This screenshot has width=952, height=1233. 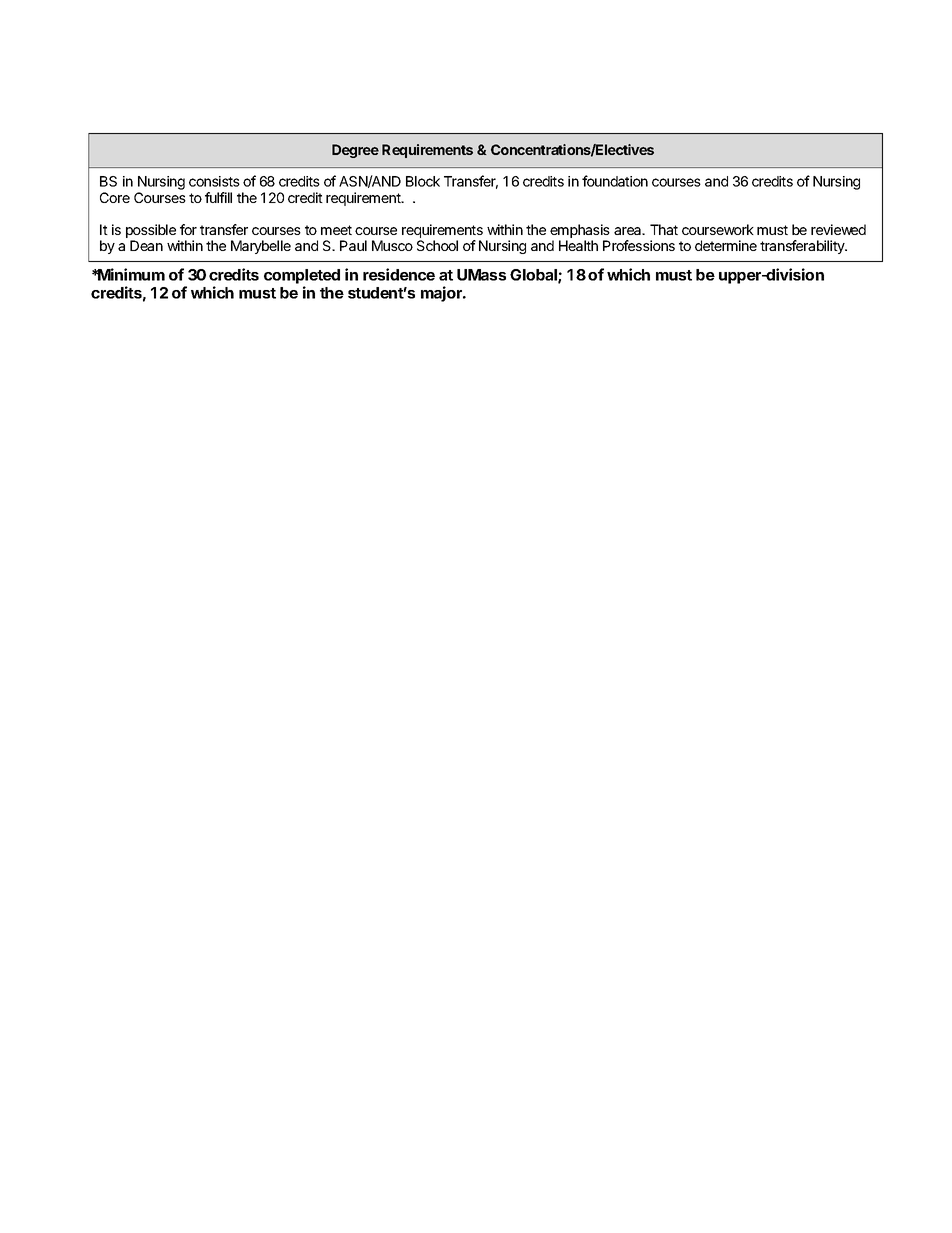 What do you see at coordinates (355, 151) in the screenshot?
I see `Degree` at bounding box center [355, 151].
